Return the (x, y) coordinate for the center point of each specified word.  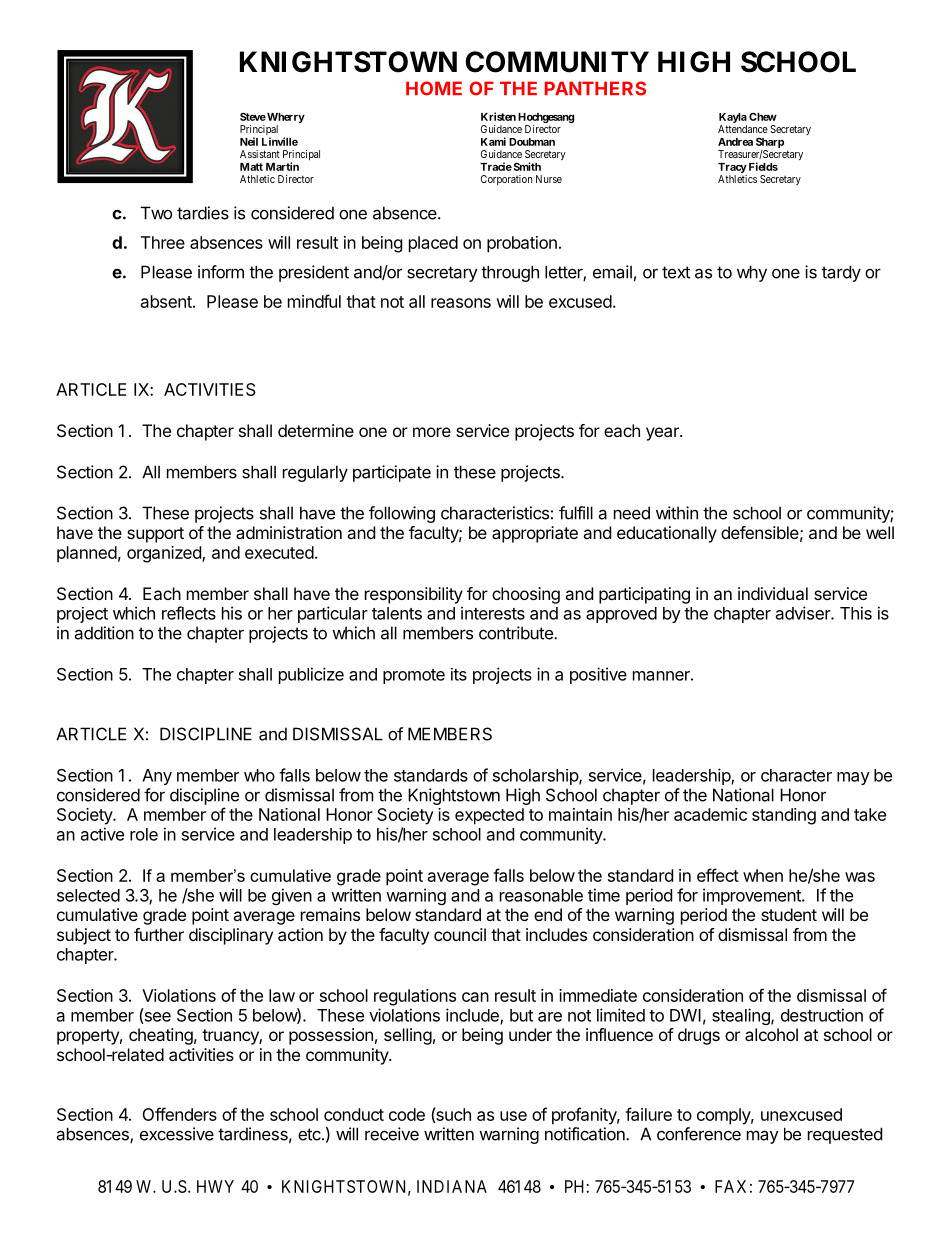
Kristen (498, 116)
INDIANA (452, 1186)
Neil (249, 141)
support (155, 535)
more (432, 432)
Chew (763, 117)
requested (845, 1135)
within (677, 513)
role (144, 834)
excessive (177, 1134)
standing (784, 816)
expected (489, 816)
